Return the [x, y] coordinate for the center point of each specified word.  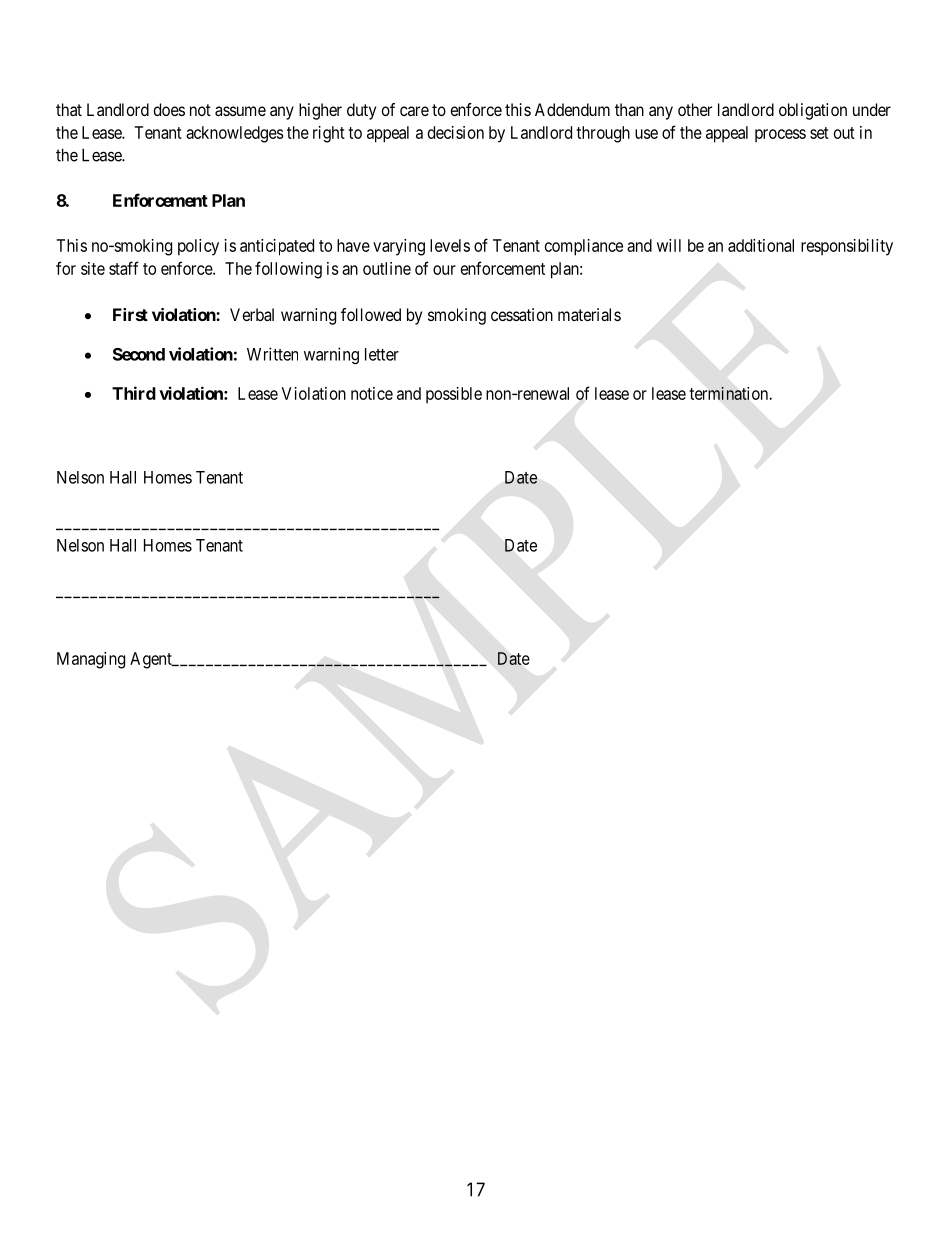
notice [372, 393]
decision [456, 132]
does [169, 109]
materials [589, 314]
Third [134, 393]
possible [454, 395]
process [780, 136]
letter [382, 354]
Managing [91, 660]
